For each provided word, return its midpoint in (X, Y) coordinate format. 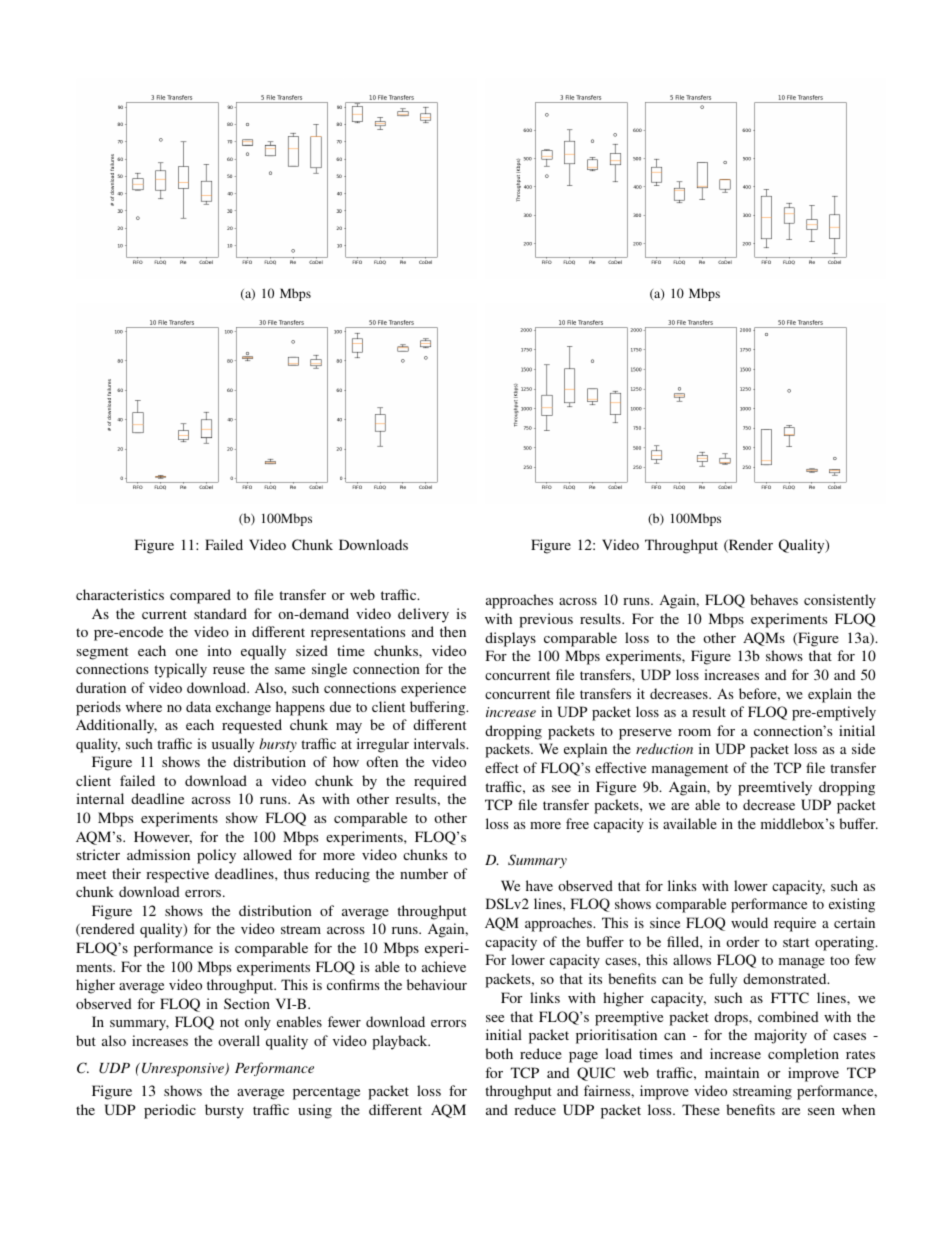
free (577, 823)
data (198, 706)
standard (220, 613)
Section (247, 1003)
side (863, 748)
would (749, 922)
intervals (440, 743)
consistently (840, 601)
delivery (423, 615)
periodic (170, 1111)
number (424, 873)
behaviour (437, 984)
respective (177, 875)
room (694, 732)
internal (100, 798)
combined (788, 1016)
